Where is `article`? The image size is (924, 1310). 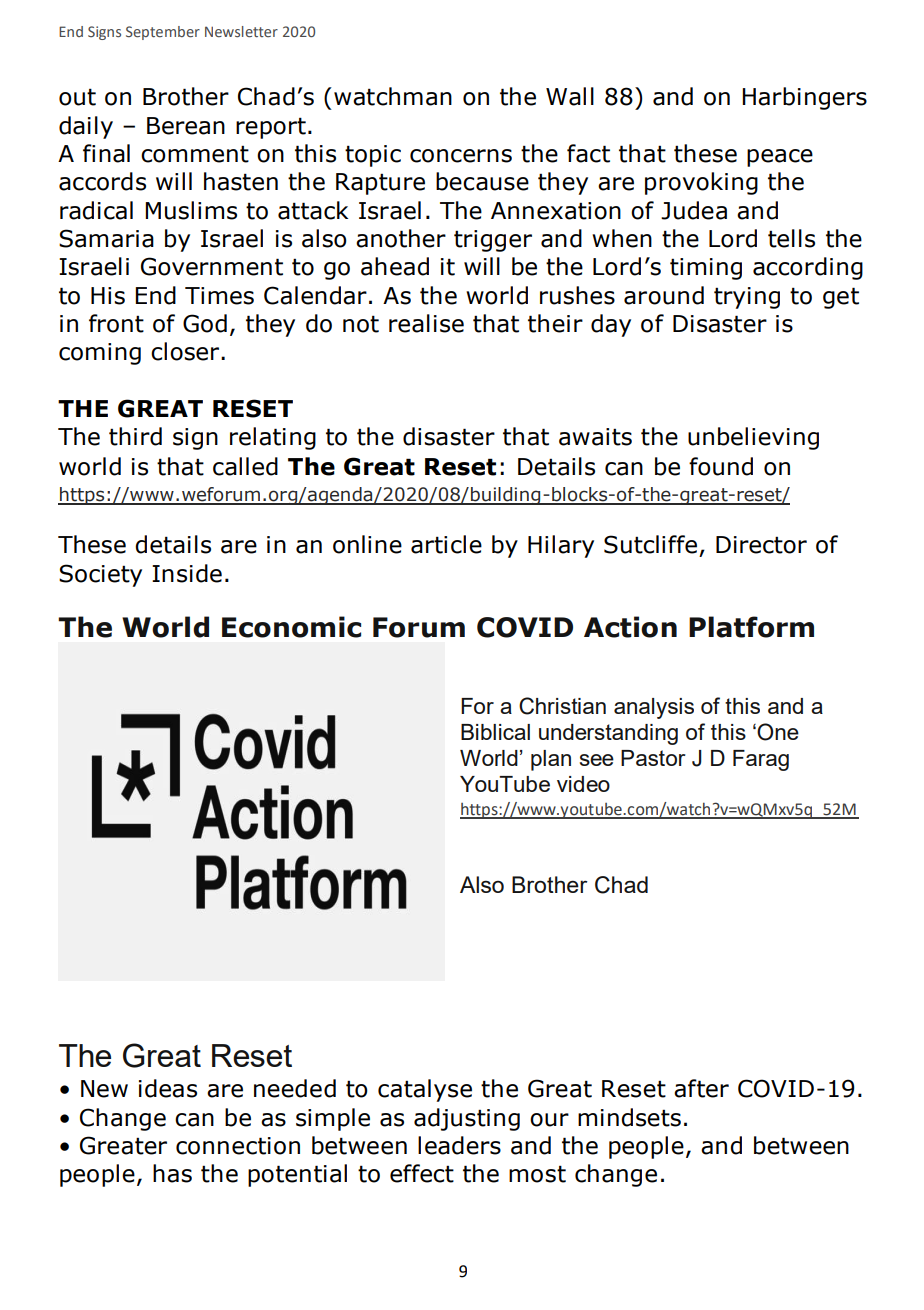
article is located at coordinates (446, 544).
